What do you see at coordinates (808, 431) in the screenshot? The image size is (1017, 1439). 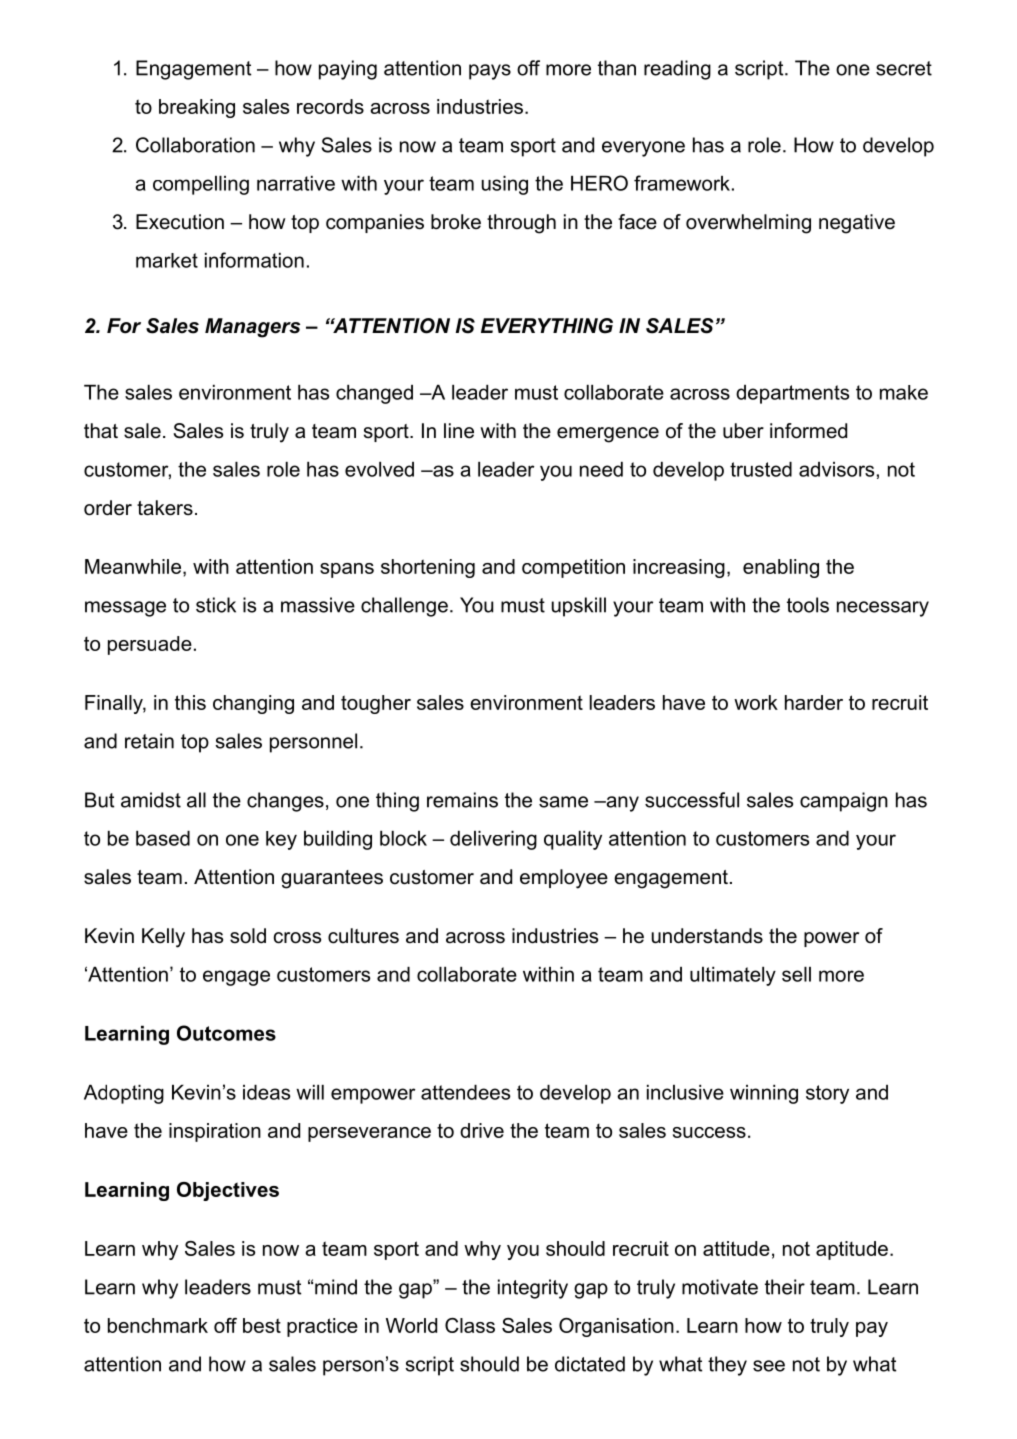 I see `informed` at bounding box center [808, 431].
